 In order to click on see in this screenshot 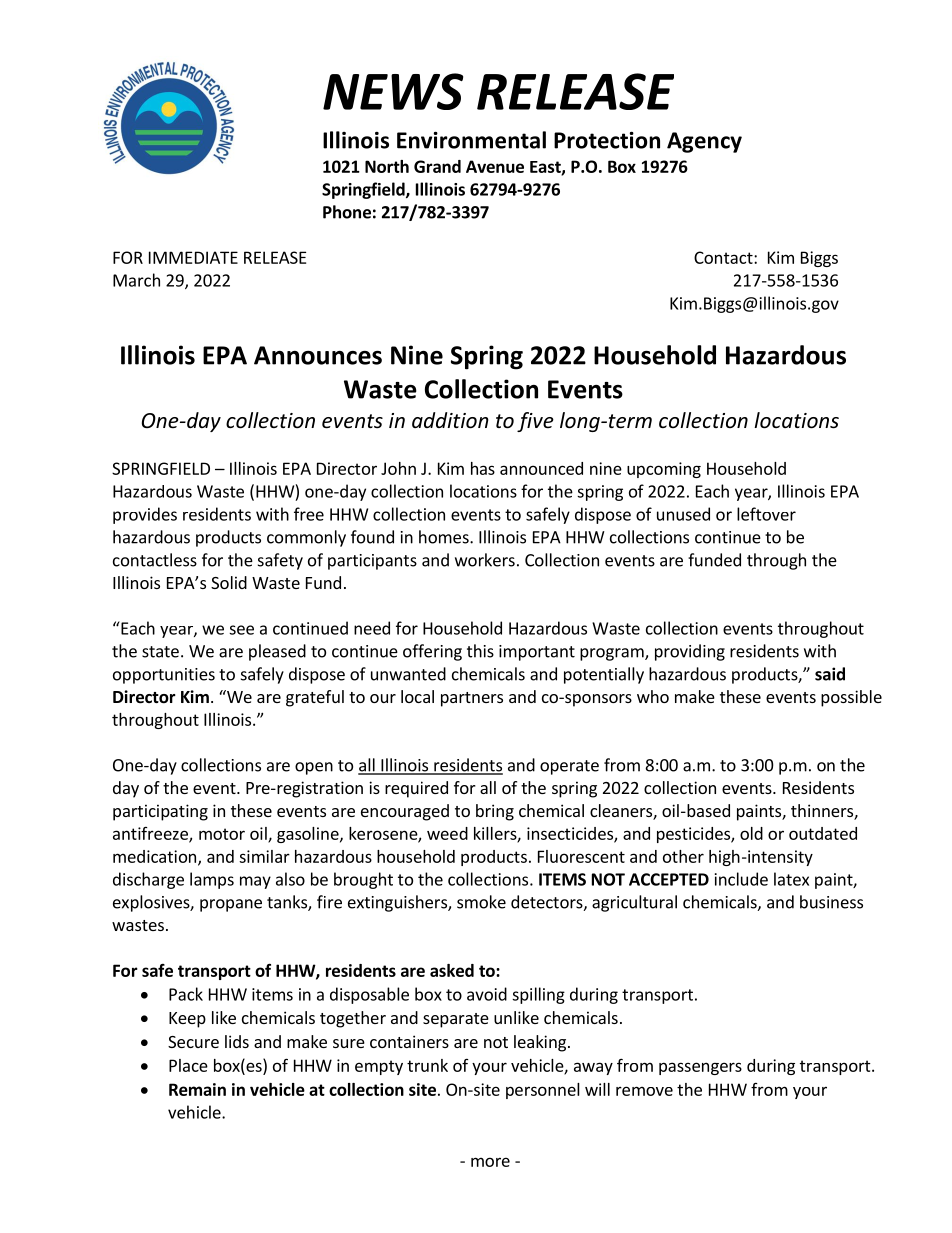, I will do `click(241, 630)`.
